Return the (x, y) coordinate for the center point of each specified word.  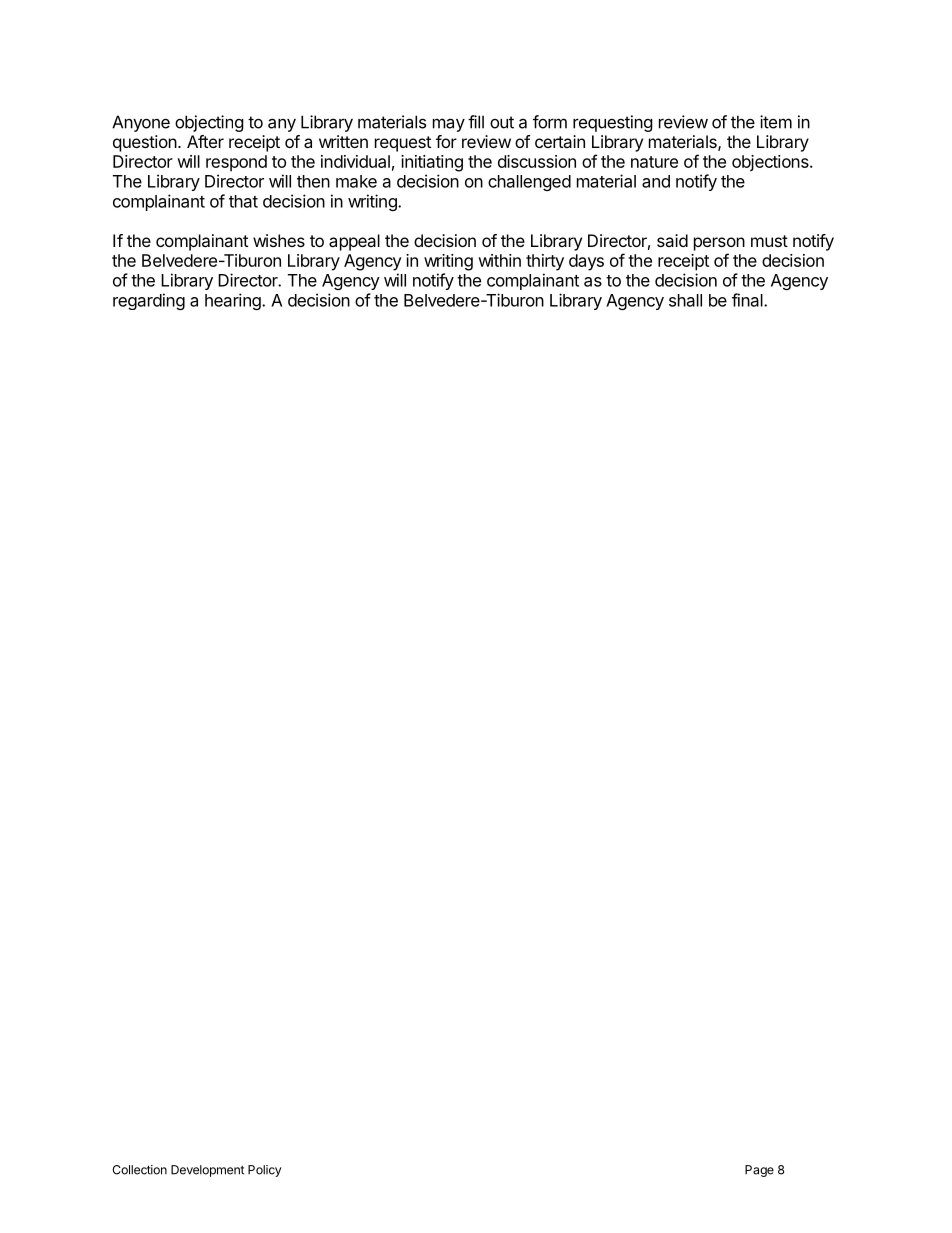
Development (207, 1171)
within (499, 260)
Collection (139, 1170)
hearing (234, 301)
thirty (545, 262)
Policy (265, 1171)
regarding (149, 301)
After (205, 141)
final (748, 300)
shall (685, 300)
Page (759, 1171)
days (586, 262)
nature (654, 162)
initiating (432, 163)
